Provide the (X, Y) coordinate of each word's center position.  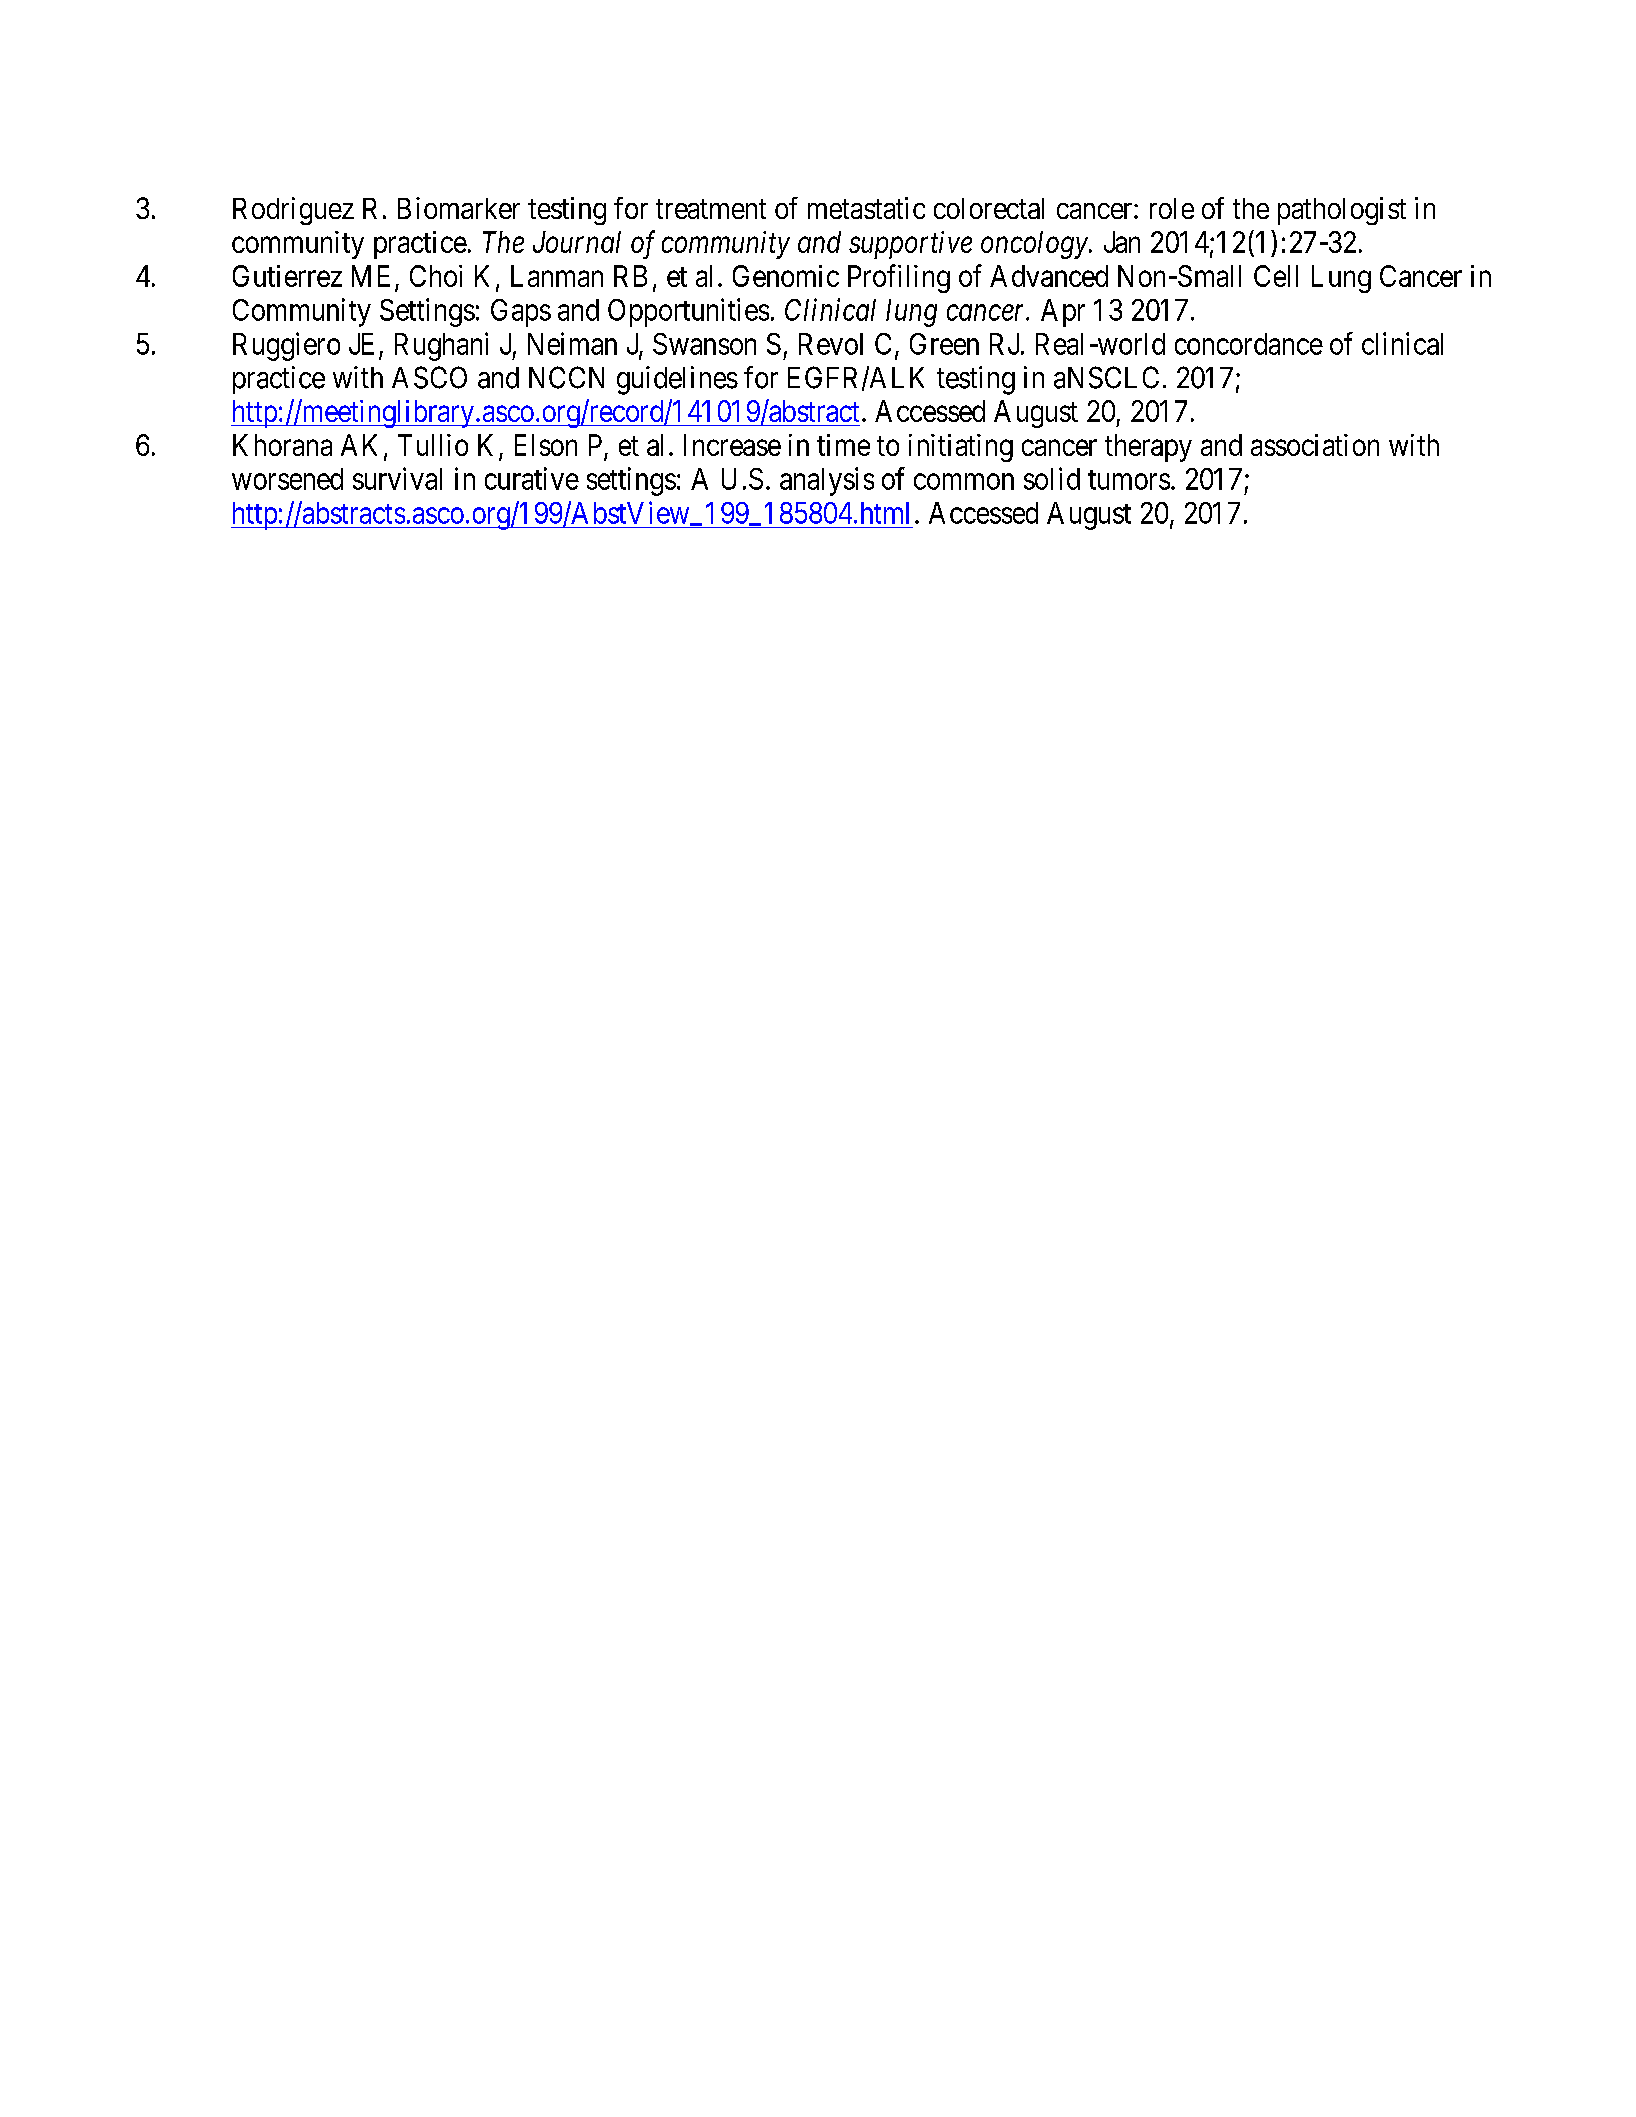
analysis (827, 481)
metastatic (866, 208)
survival (397, 478)
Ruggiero (286, 346)
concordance (1249, 344)
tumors (1129, 480)
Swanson (704, 344)
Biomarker (459, 208)
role (1172, 208)
